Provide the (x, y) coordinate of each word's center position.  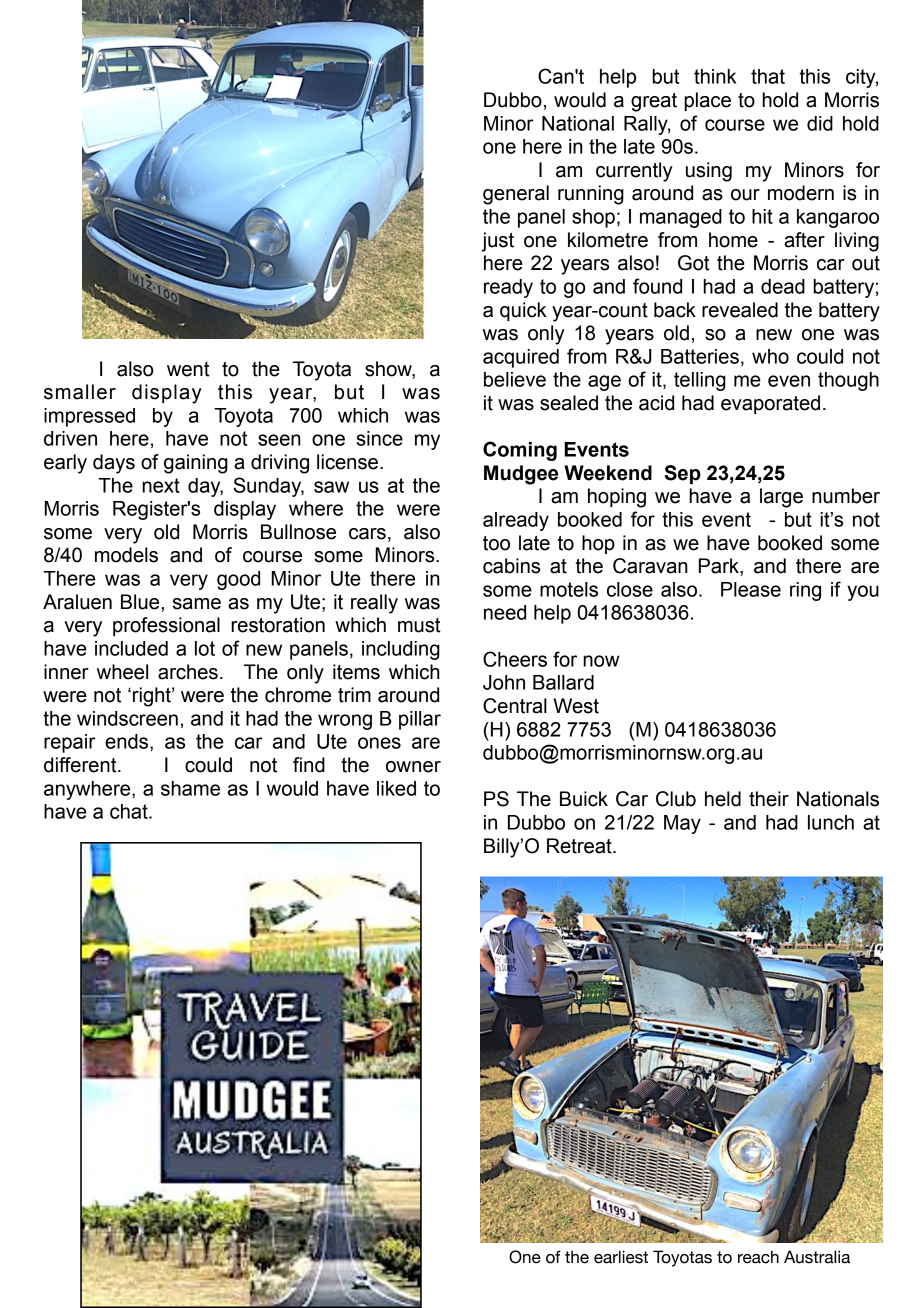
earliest (621, 1257)
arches (188, 672)
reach (758, 1257)
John (504, 682)
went (188, 369)
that (768, 76)
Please (751, 589)
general (516, 195)
